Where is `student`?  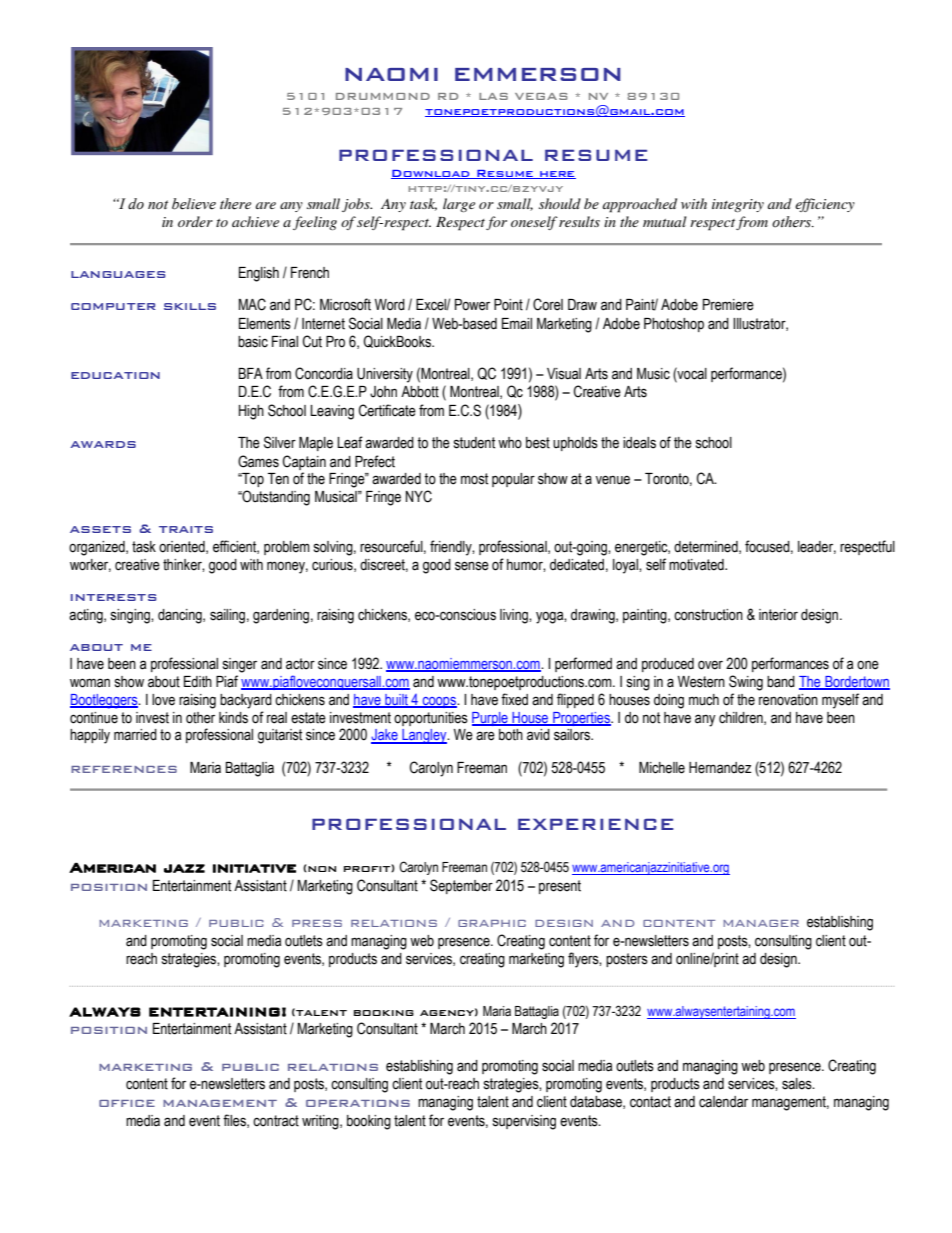
student is located at coordinates (474, 443).
